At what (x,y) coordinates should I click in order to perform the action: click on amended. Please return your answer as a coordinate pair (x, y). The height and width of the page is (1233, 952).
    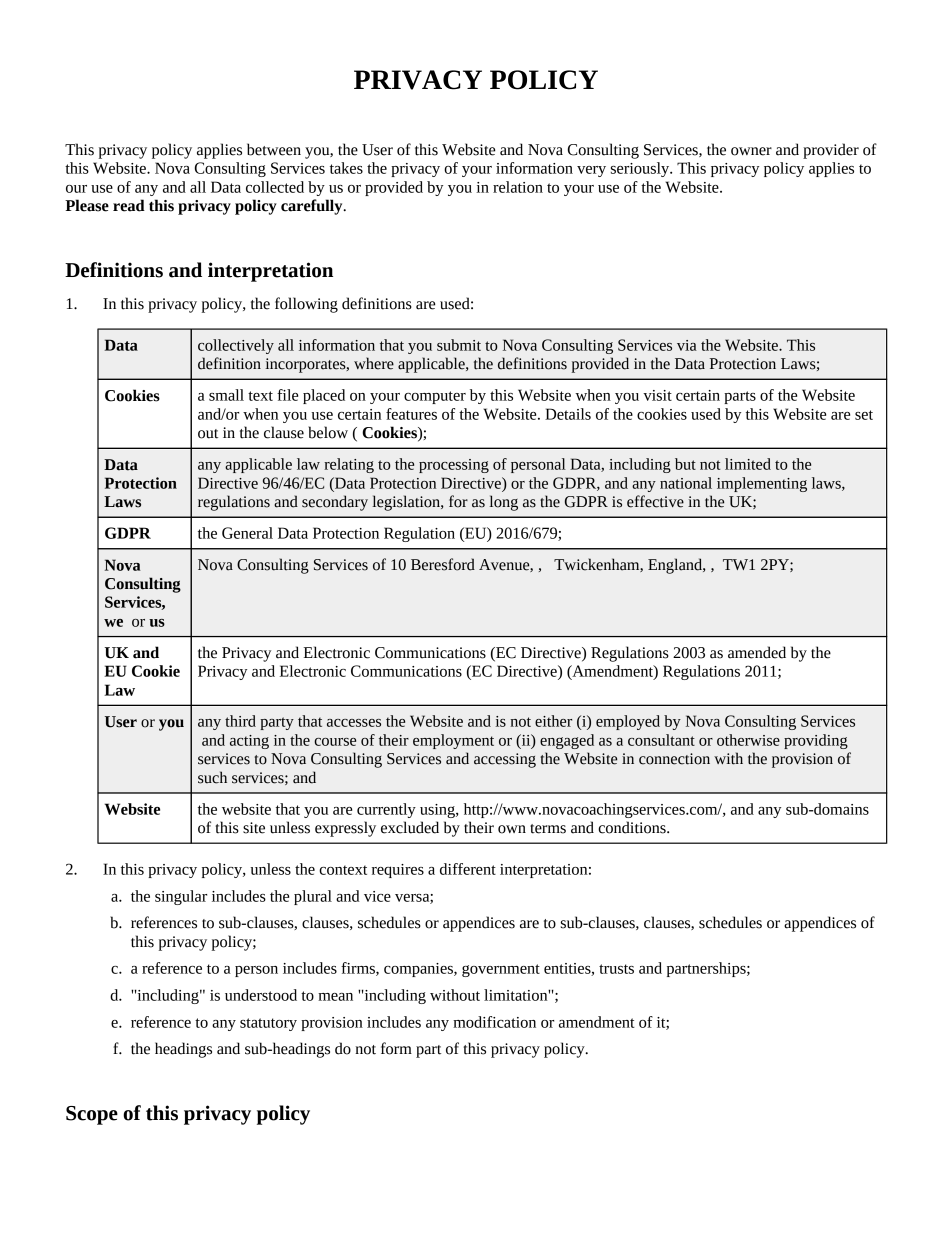
    Looking at the image, I should click on (757, 652).
